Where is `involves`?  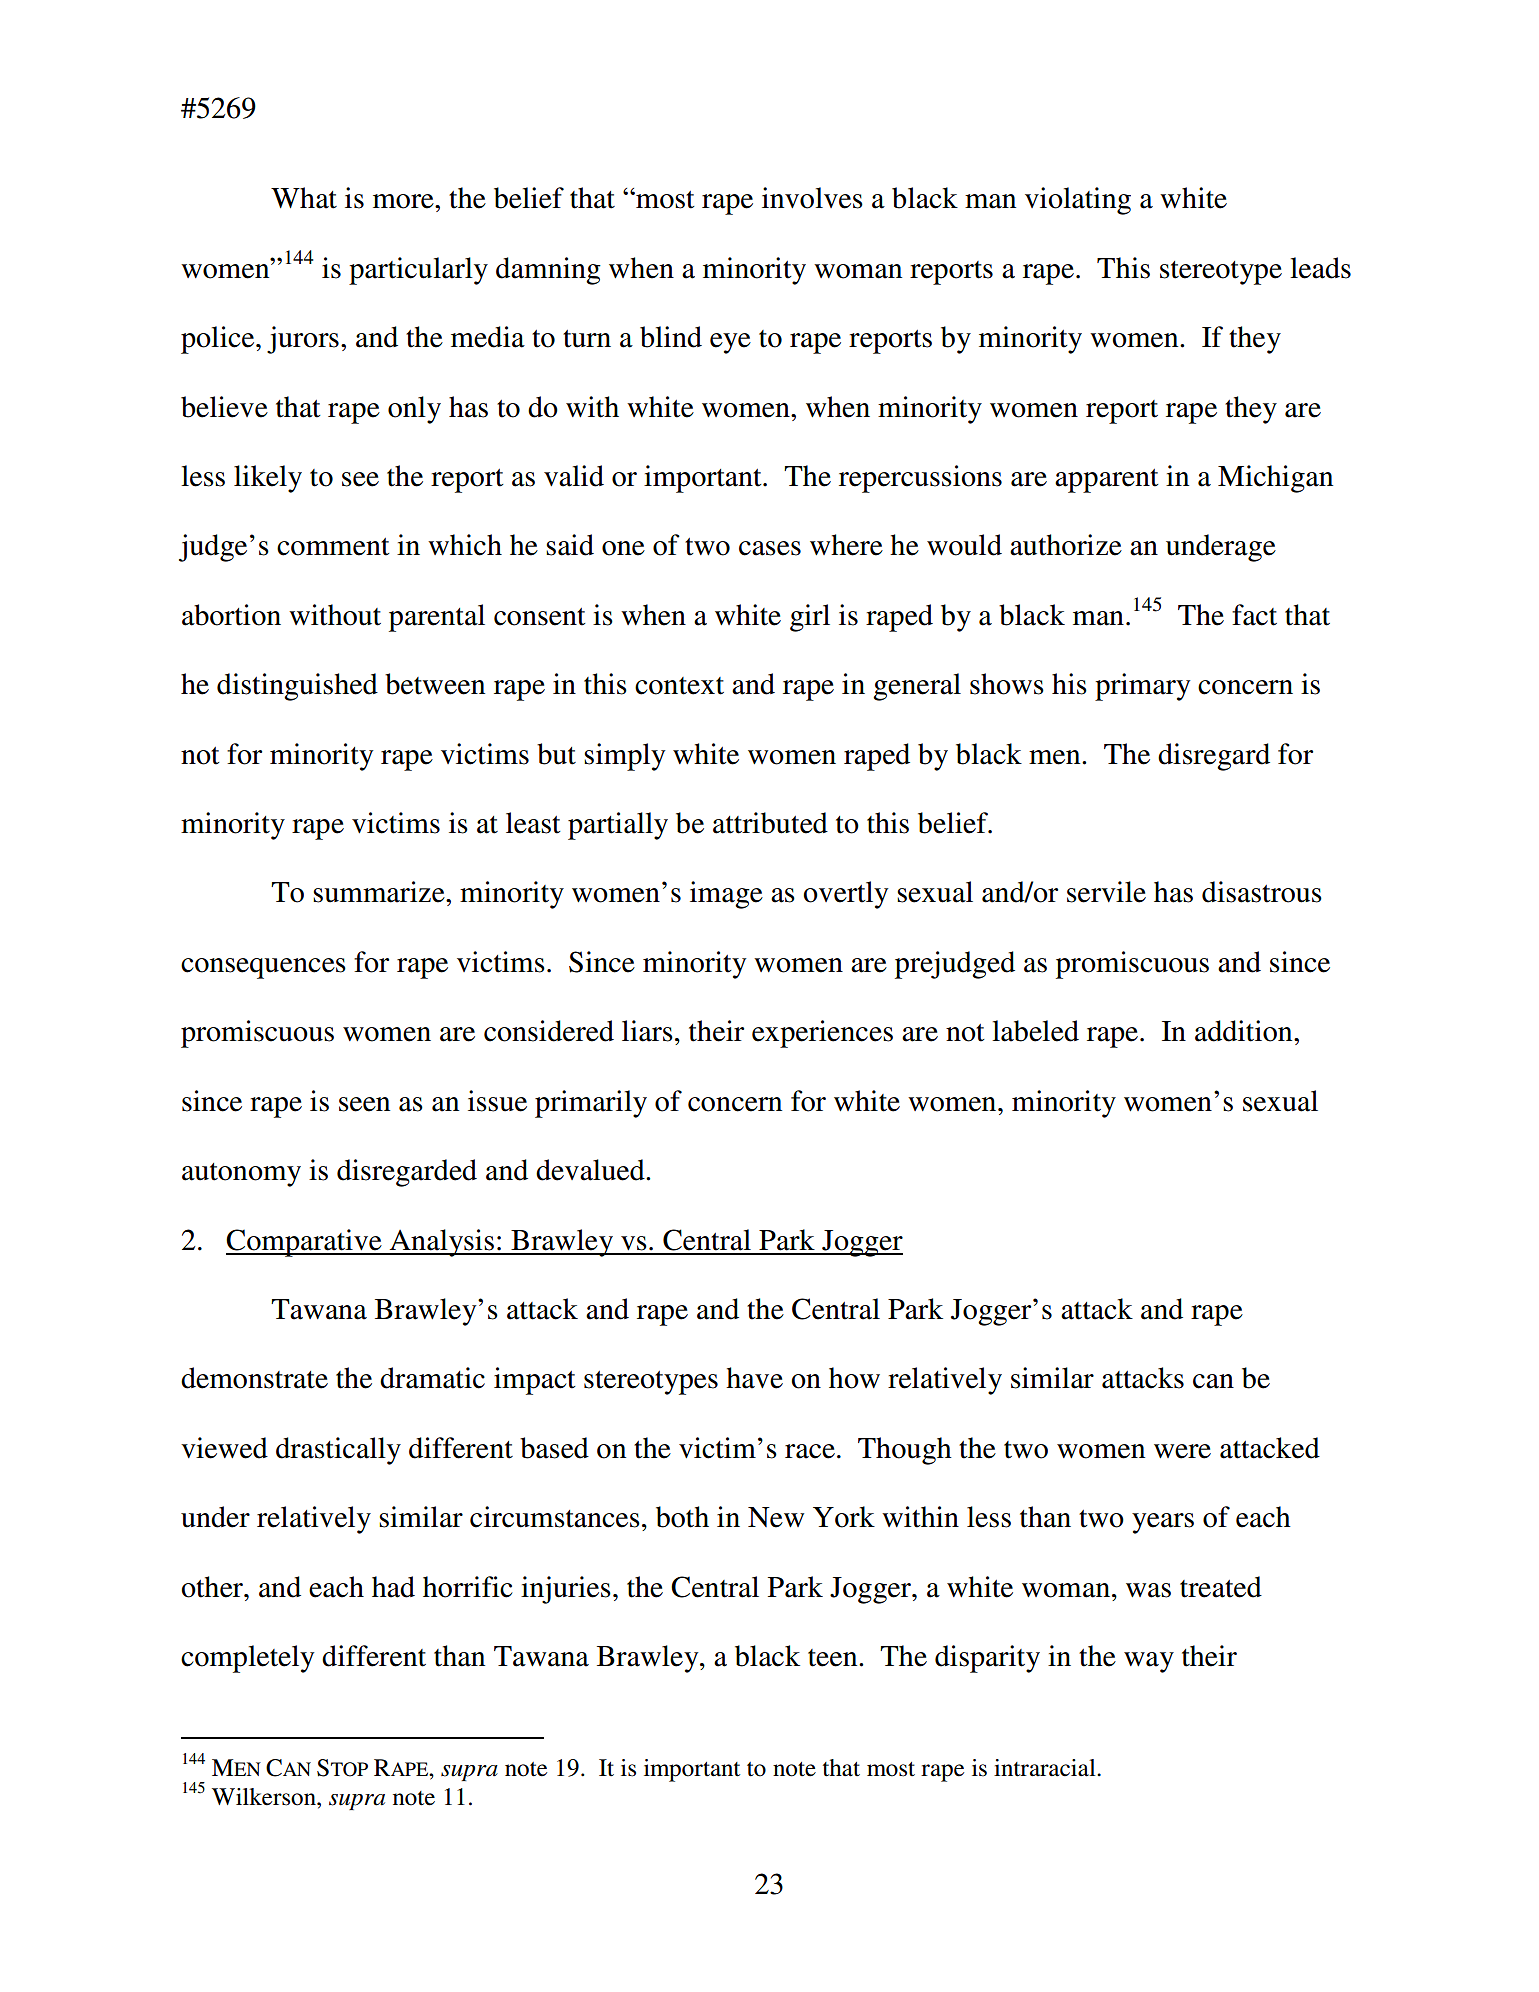 involves is located at coordinates (812, 198).
